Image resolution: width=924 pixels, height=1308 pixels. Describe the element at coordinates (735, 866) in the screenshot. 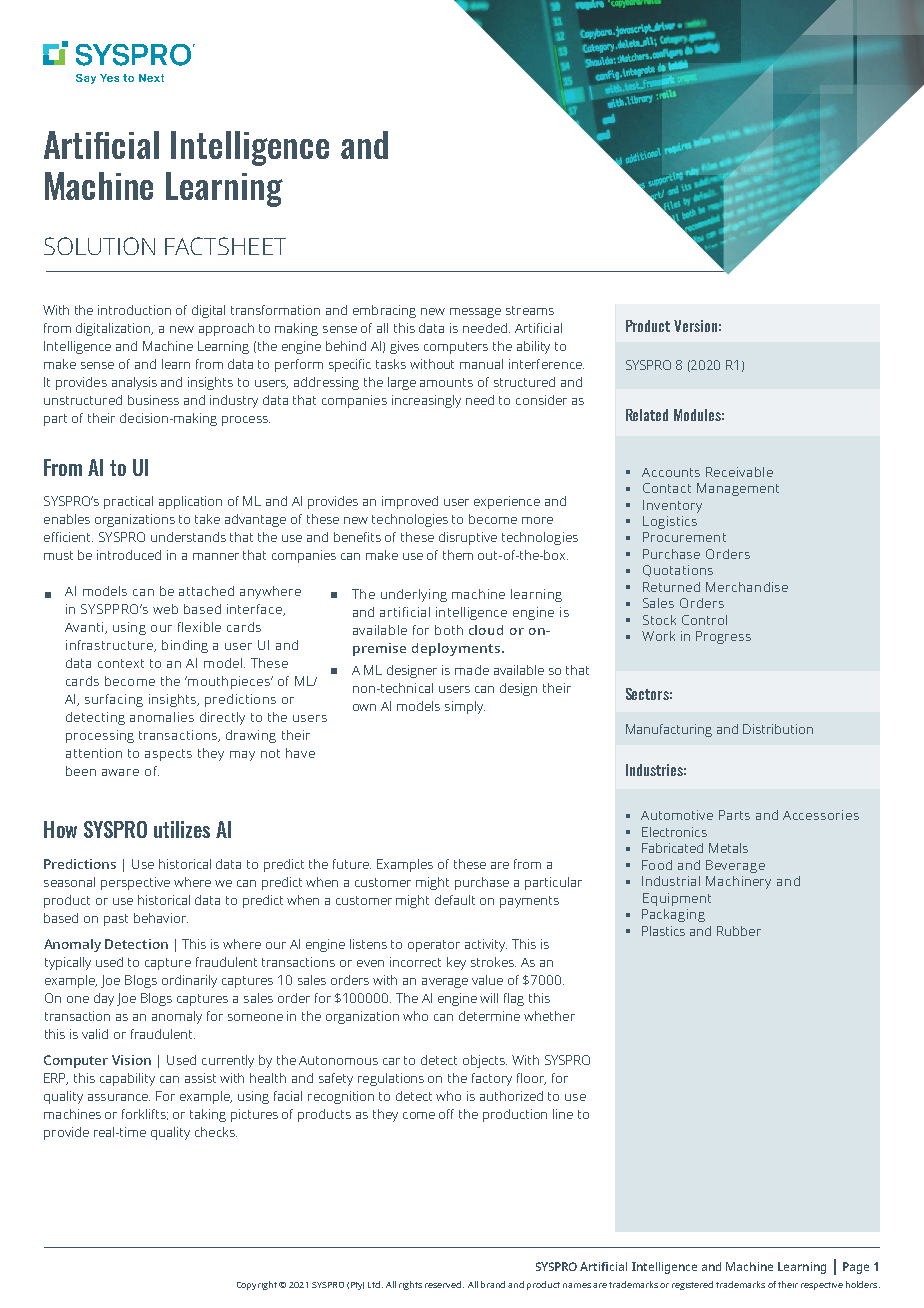

I see `Beverage` at that location.
